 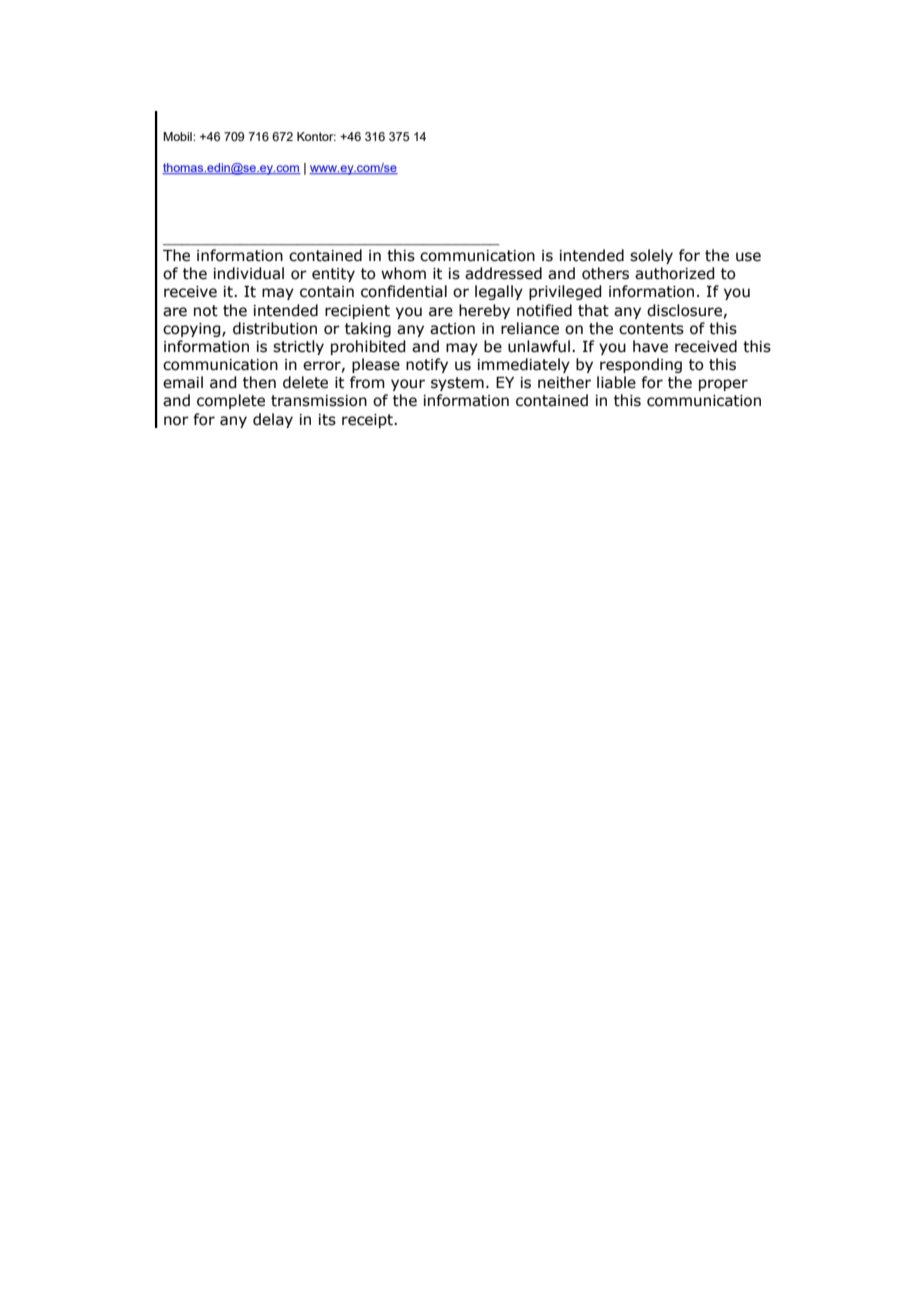 I want to click on use, so click(x=748, y=257).
